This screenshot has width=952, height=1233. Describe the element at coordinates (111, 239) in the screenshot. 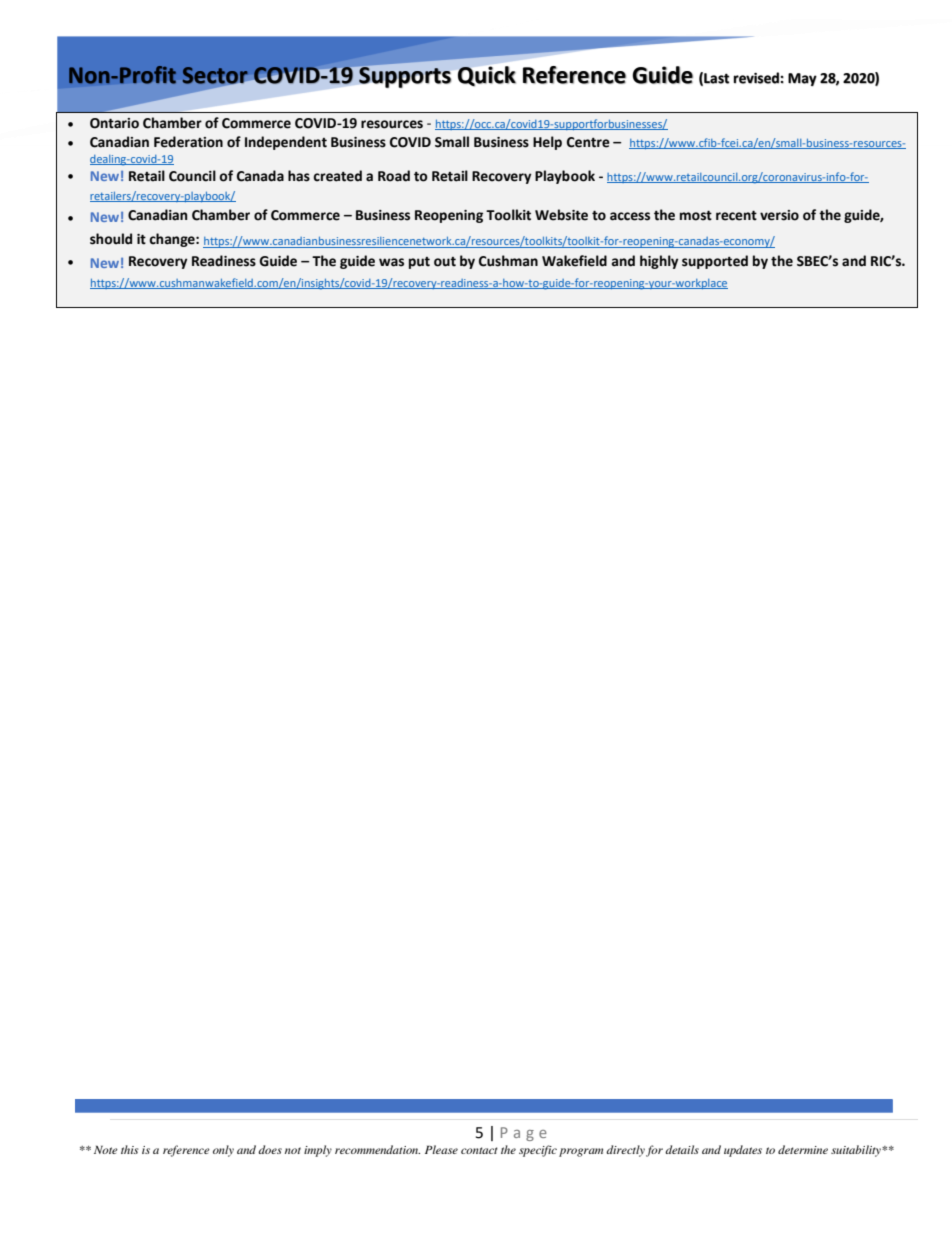

I see `should` at that location.
